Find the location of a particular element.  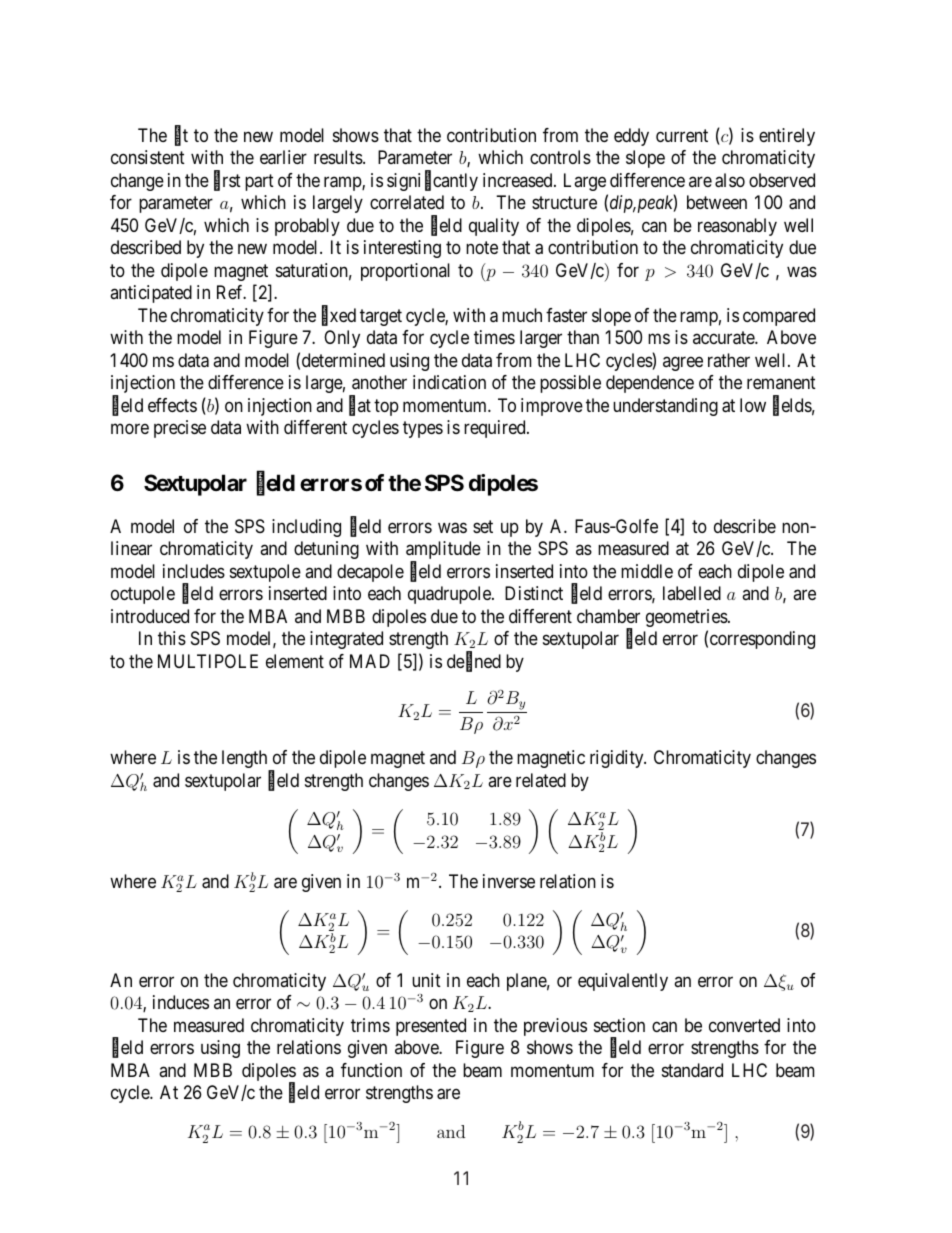

defined is located at coordinates (474, 662).
